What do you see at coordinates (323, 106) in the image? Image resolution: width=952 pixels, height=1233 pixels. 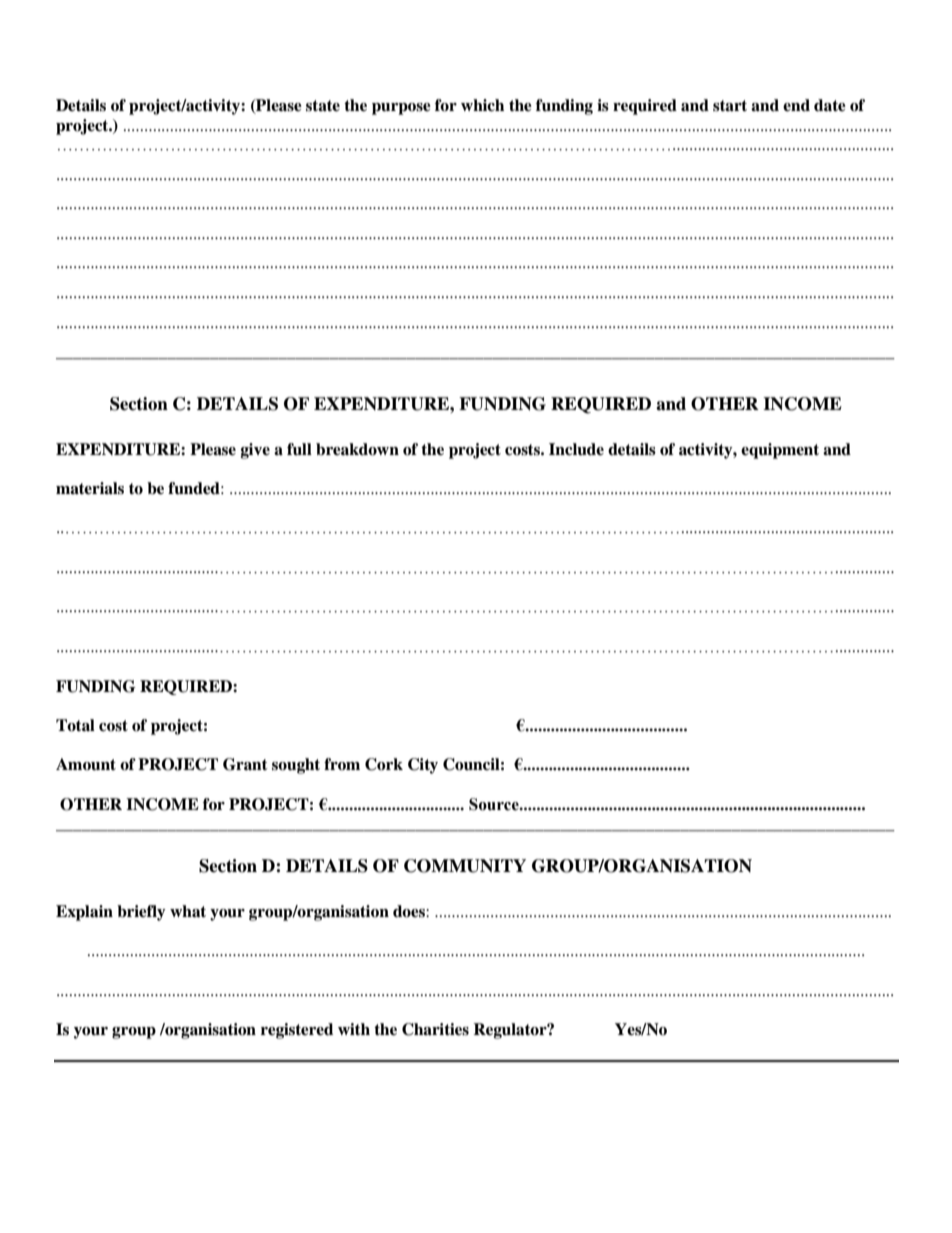 I see `state` at bounding box center [323, 106].
